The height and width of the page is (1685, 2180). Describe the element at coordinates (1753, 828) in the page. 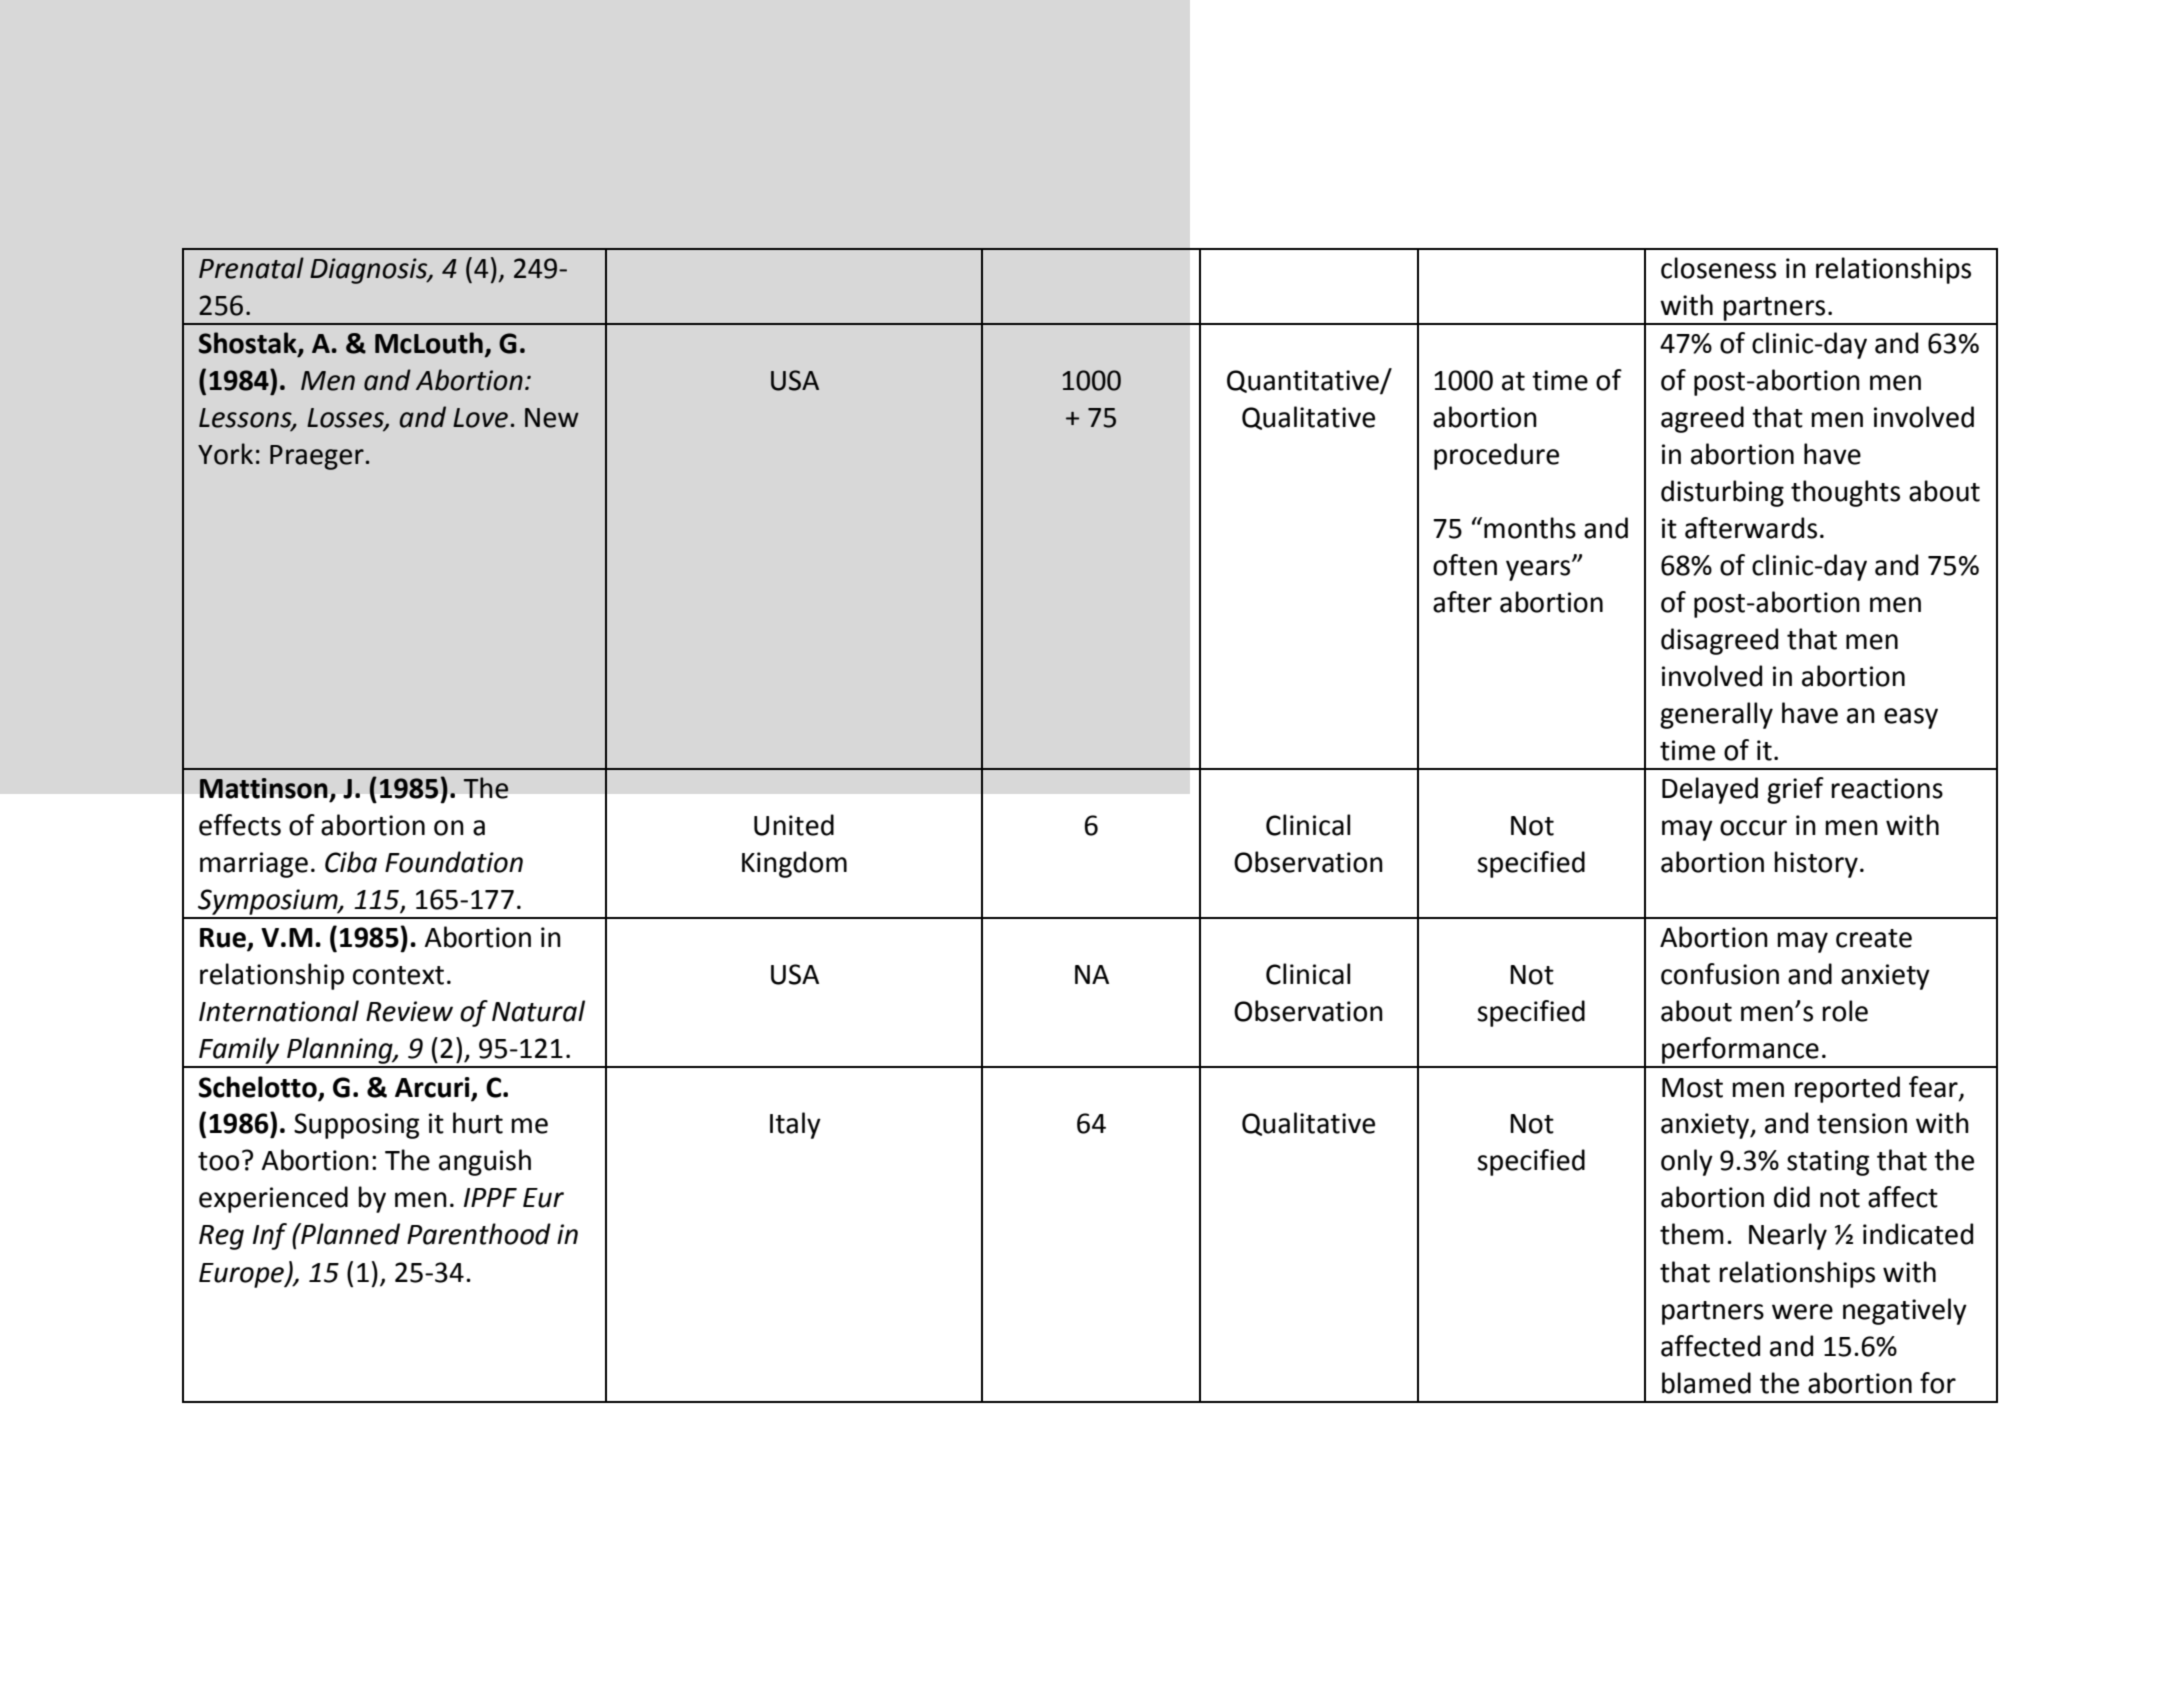

I see `occur` at that location.
